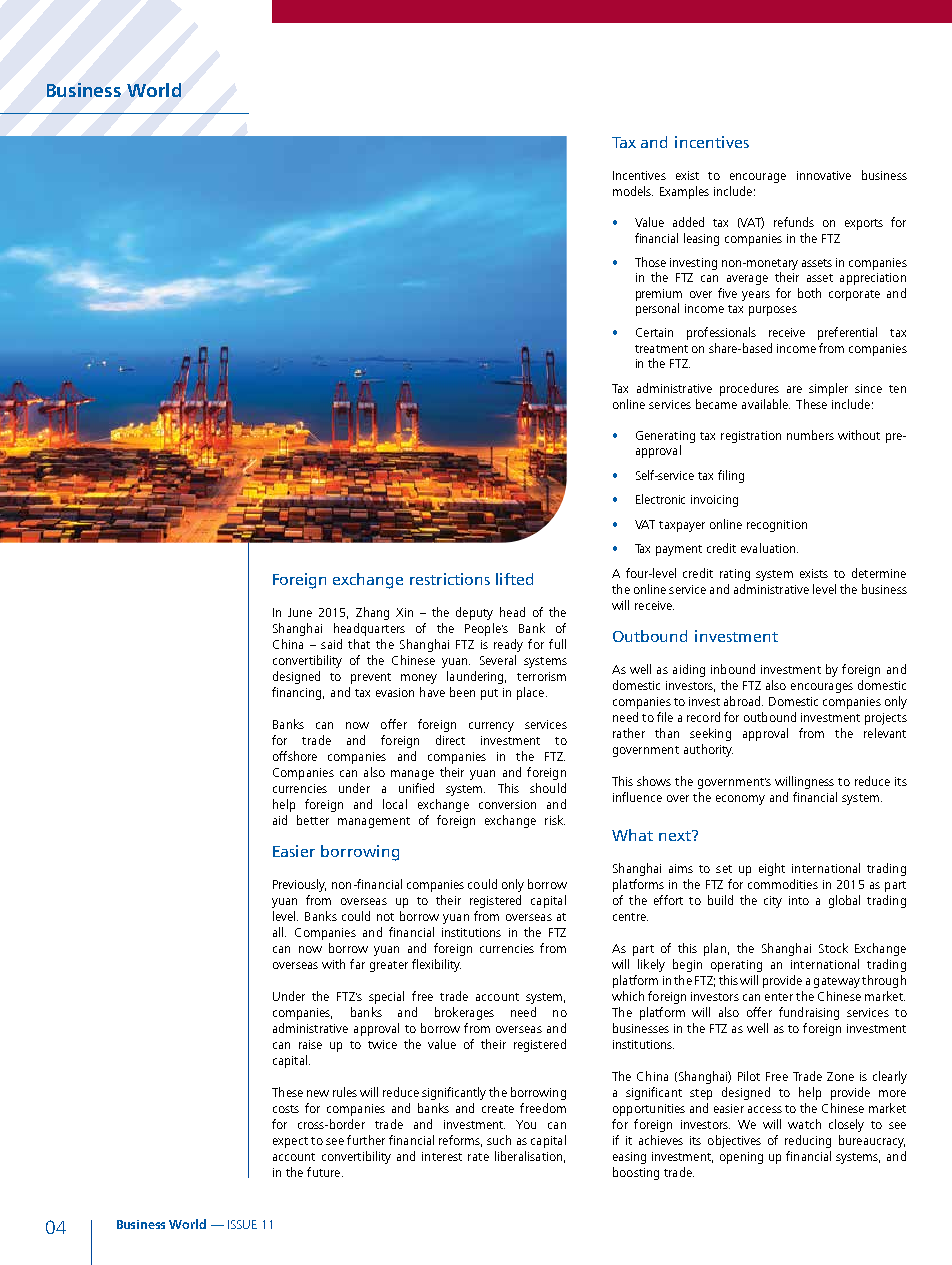 Image resolution: width=952 pixels, height=1265 pixels. What do you see at coordinates (886, 719) in the image?
I see `projects` at bounding box center [886, 719].
